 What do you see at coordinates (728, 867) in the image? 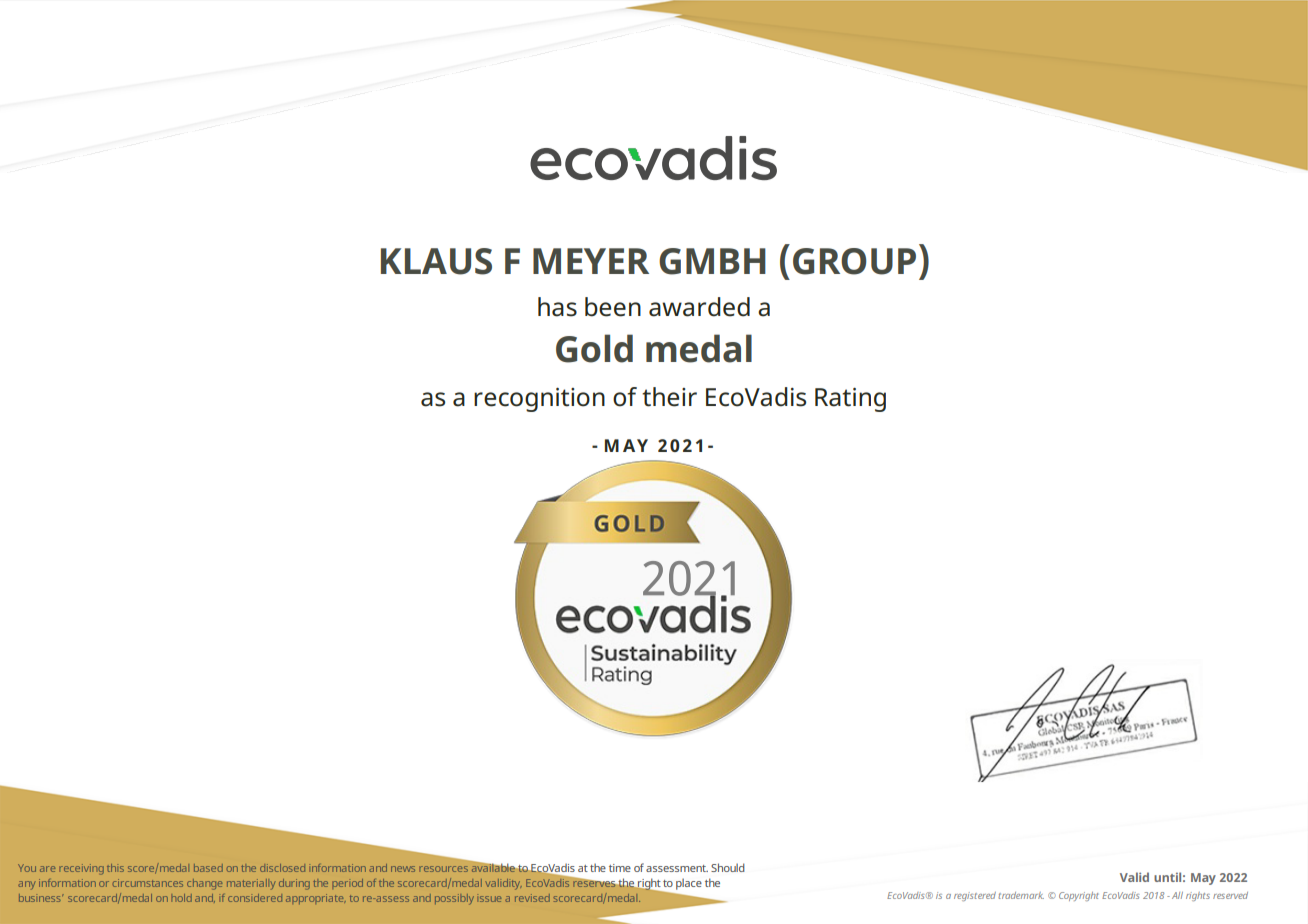
I see `Should` at bounding box center [728, 867].
